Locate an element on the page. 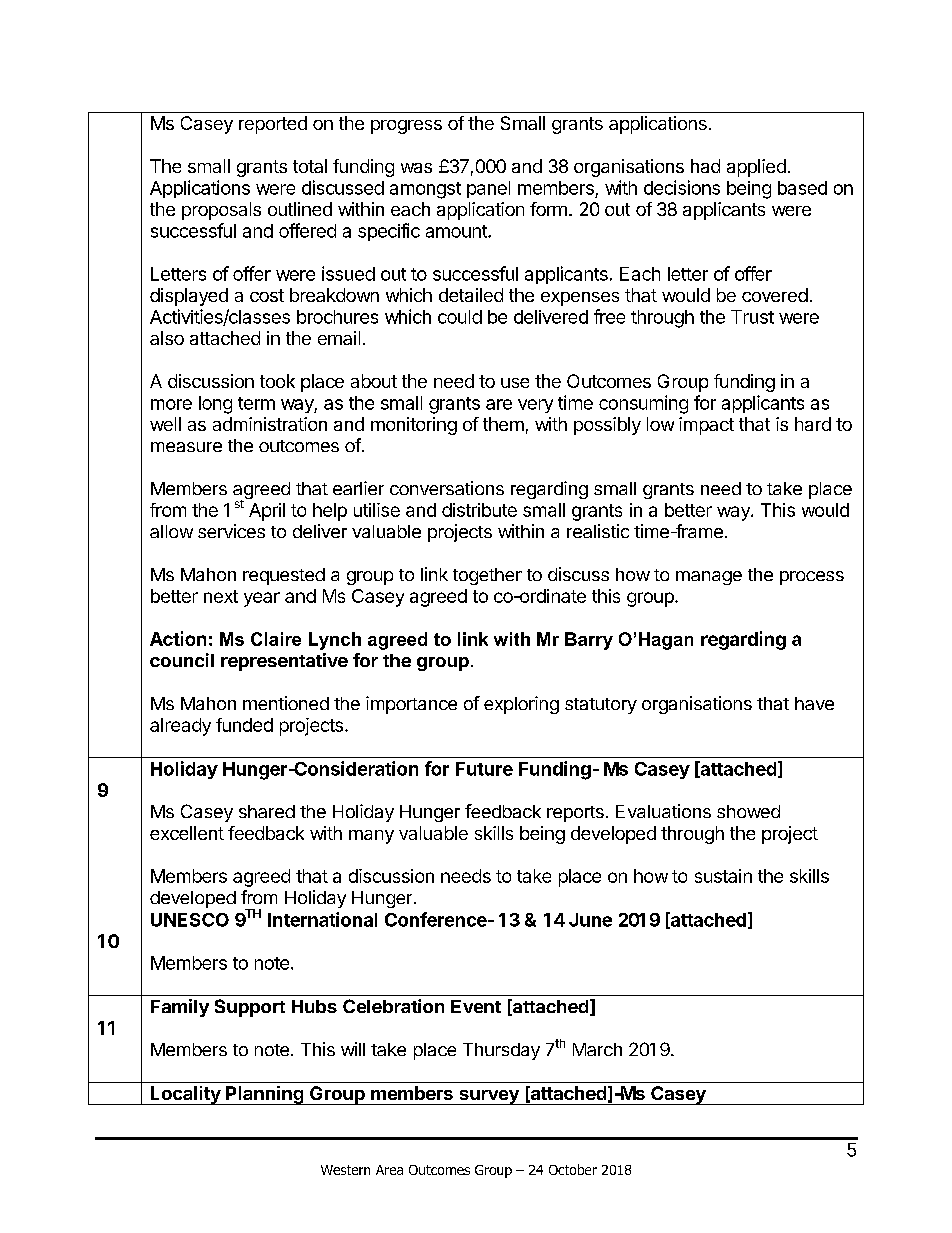  applied is located at coordinates (756, 168).
